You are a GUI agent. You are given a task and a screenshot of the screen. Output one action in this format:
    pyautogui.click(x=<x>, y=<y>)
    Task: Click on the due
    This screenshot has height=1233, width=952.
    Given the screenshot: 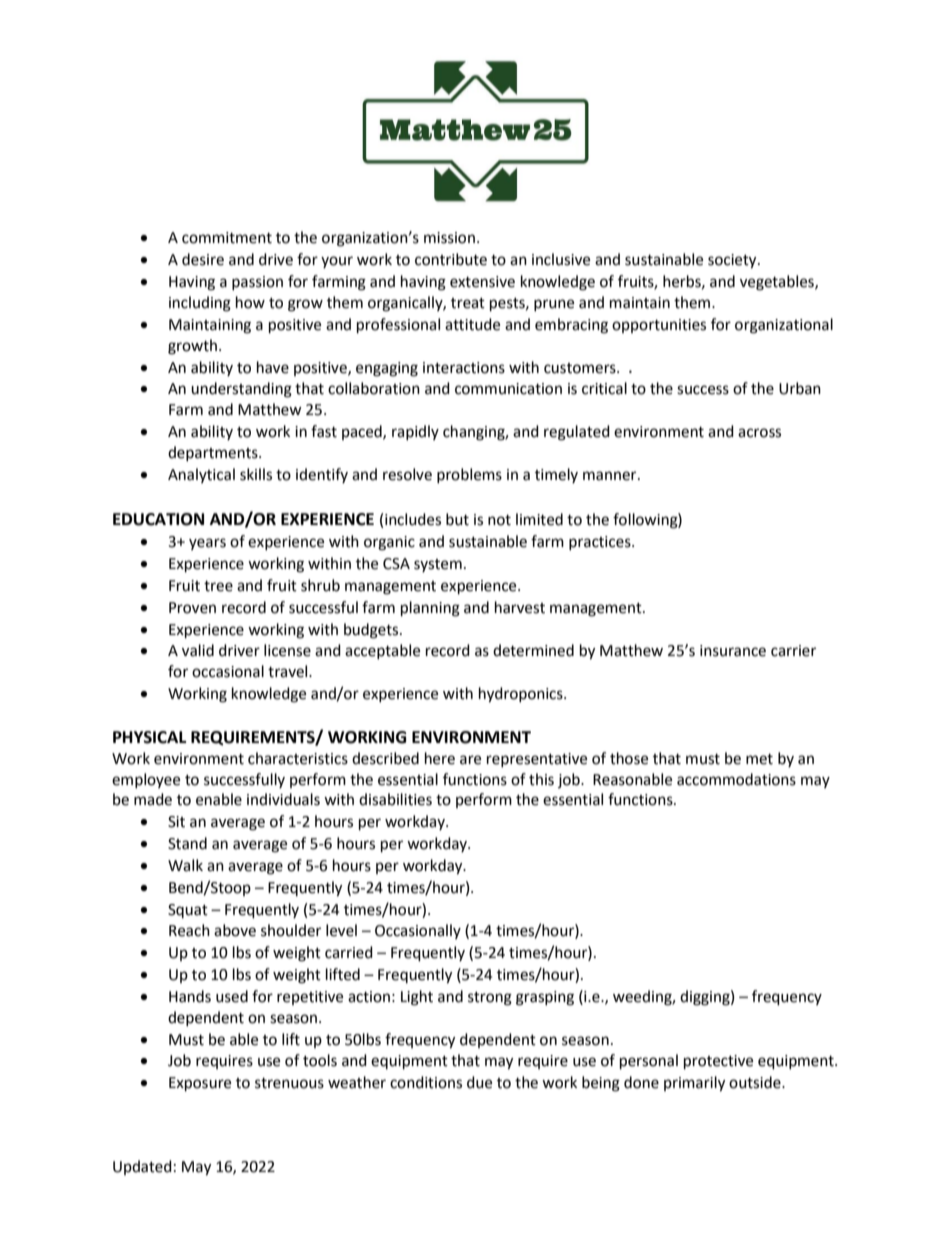 What is the action you would take?
    pyautogui.click(x=479, y=1082)
